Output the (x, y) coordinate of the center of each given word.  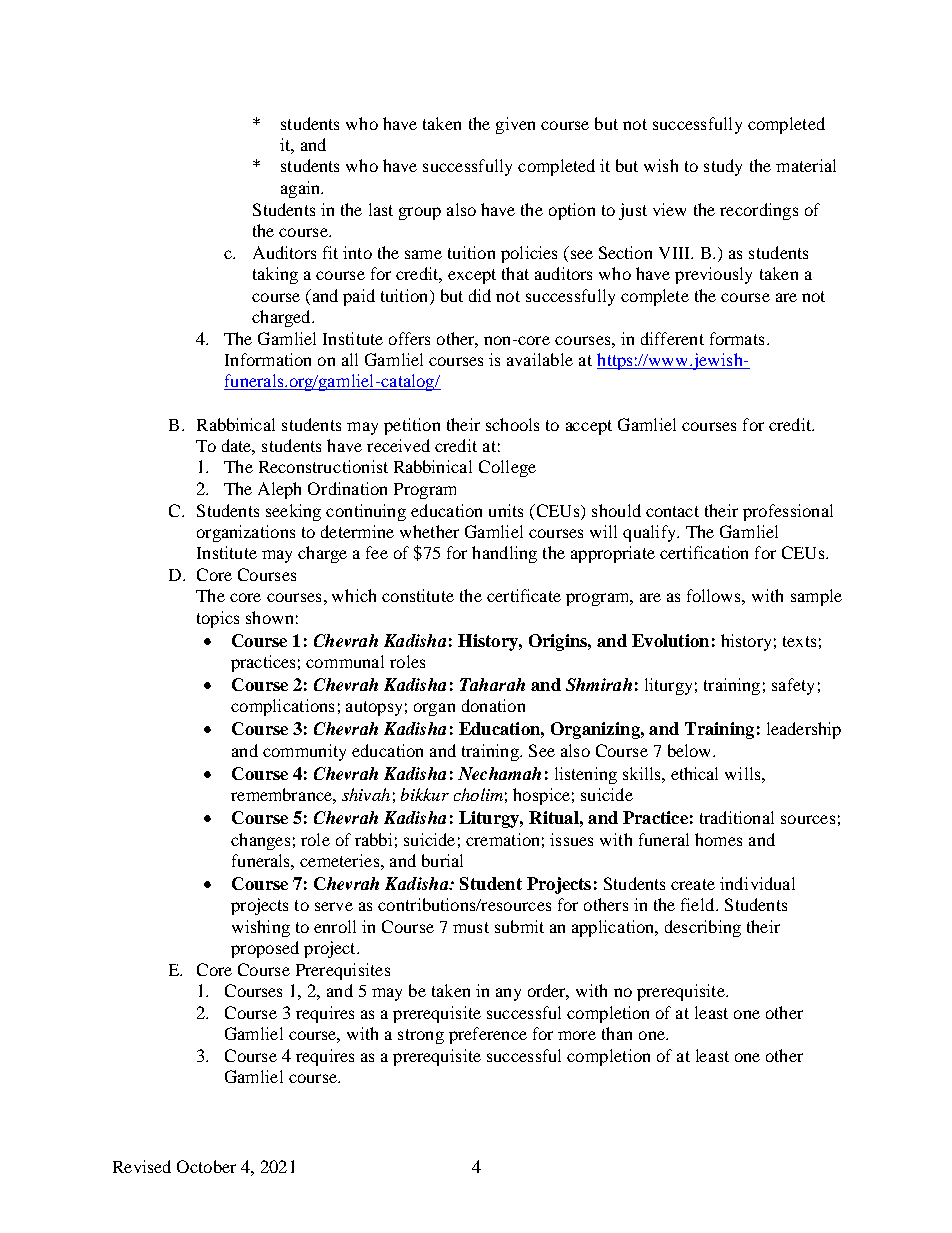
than (617, 1033)
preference (488, 1035)
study (723, 167)
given (515, 125)
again (301, 189)
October (206, 1166)
